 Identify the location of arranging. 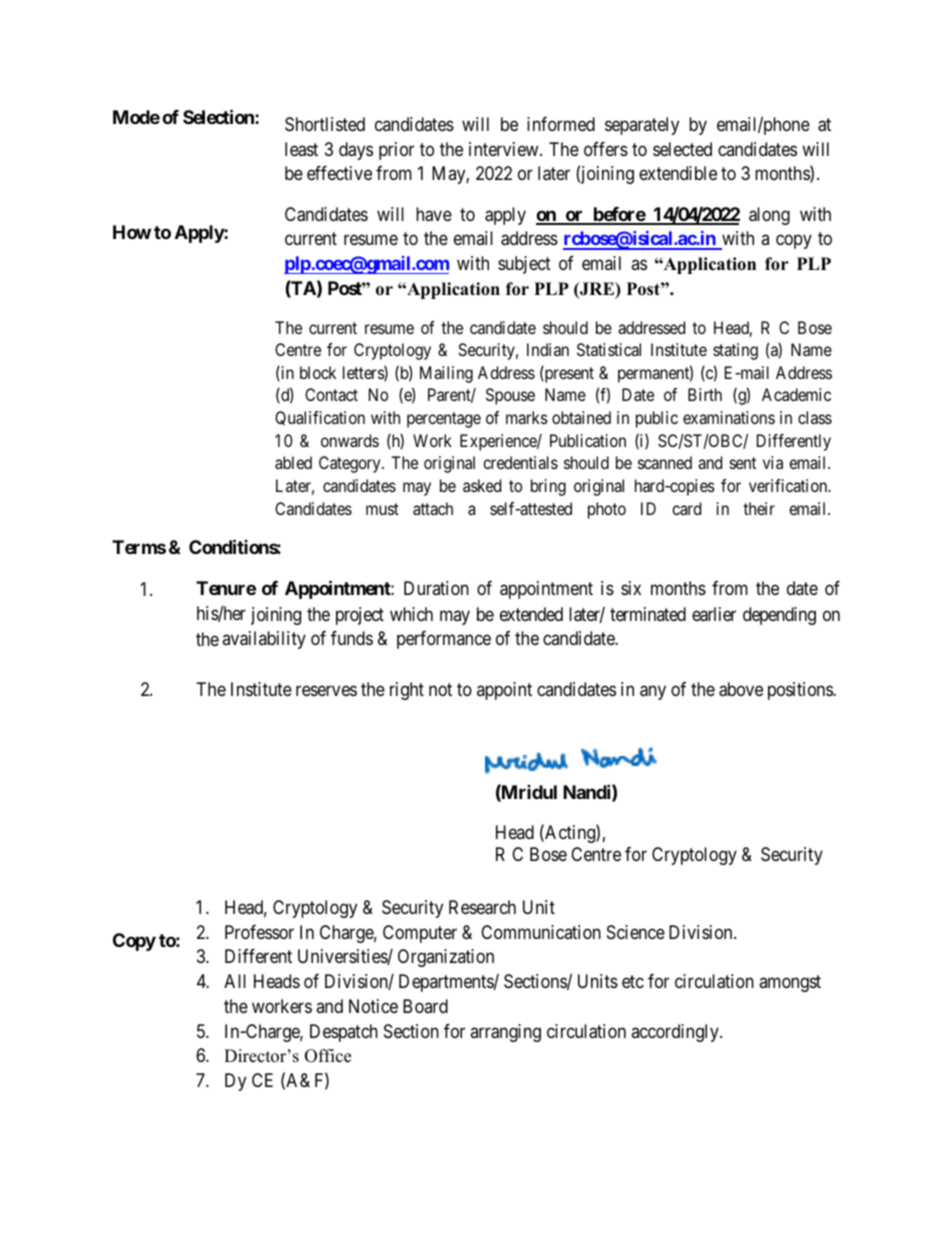
(505, 1033).
